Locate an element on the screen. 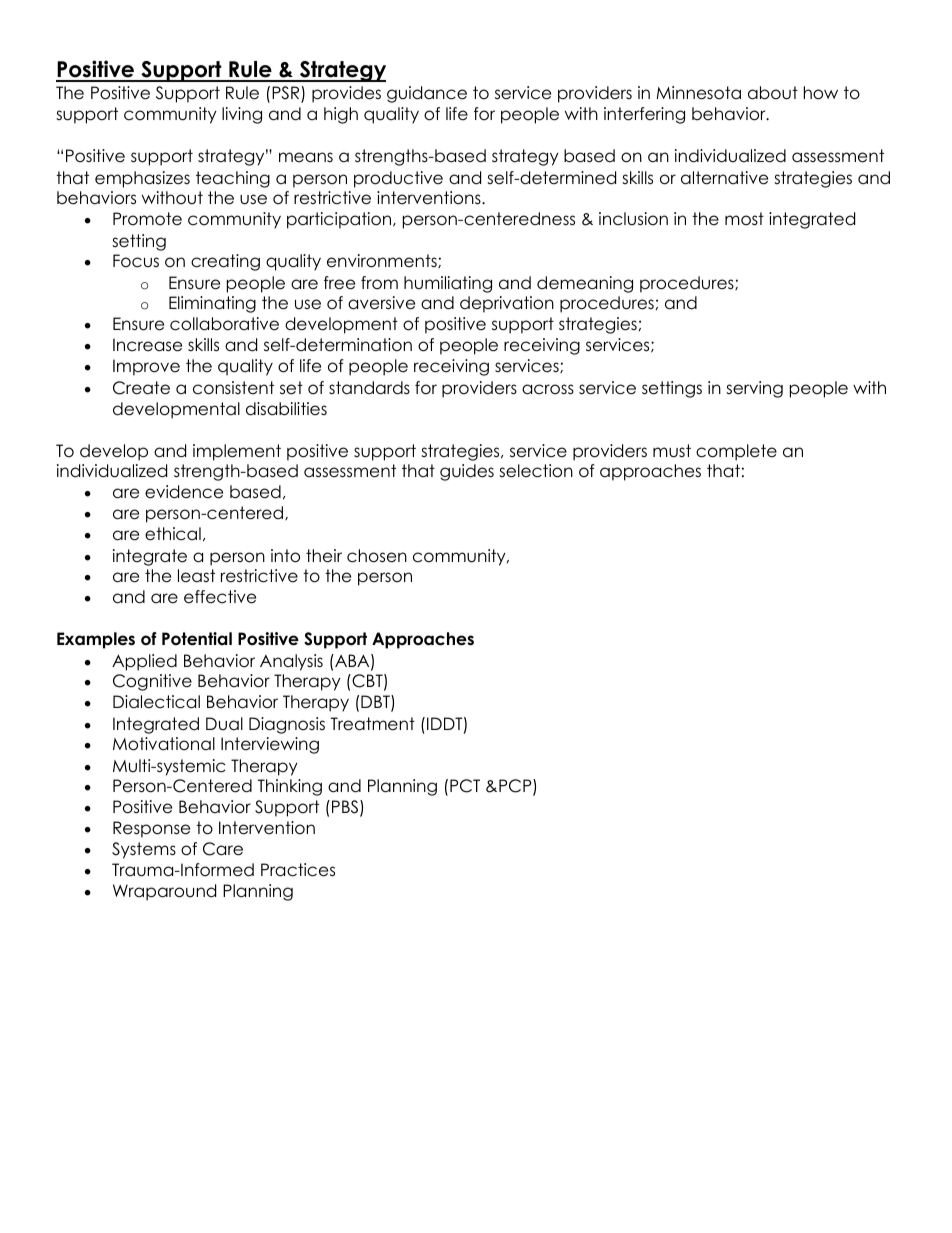  Create is located at coordinates (141, 388).
